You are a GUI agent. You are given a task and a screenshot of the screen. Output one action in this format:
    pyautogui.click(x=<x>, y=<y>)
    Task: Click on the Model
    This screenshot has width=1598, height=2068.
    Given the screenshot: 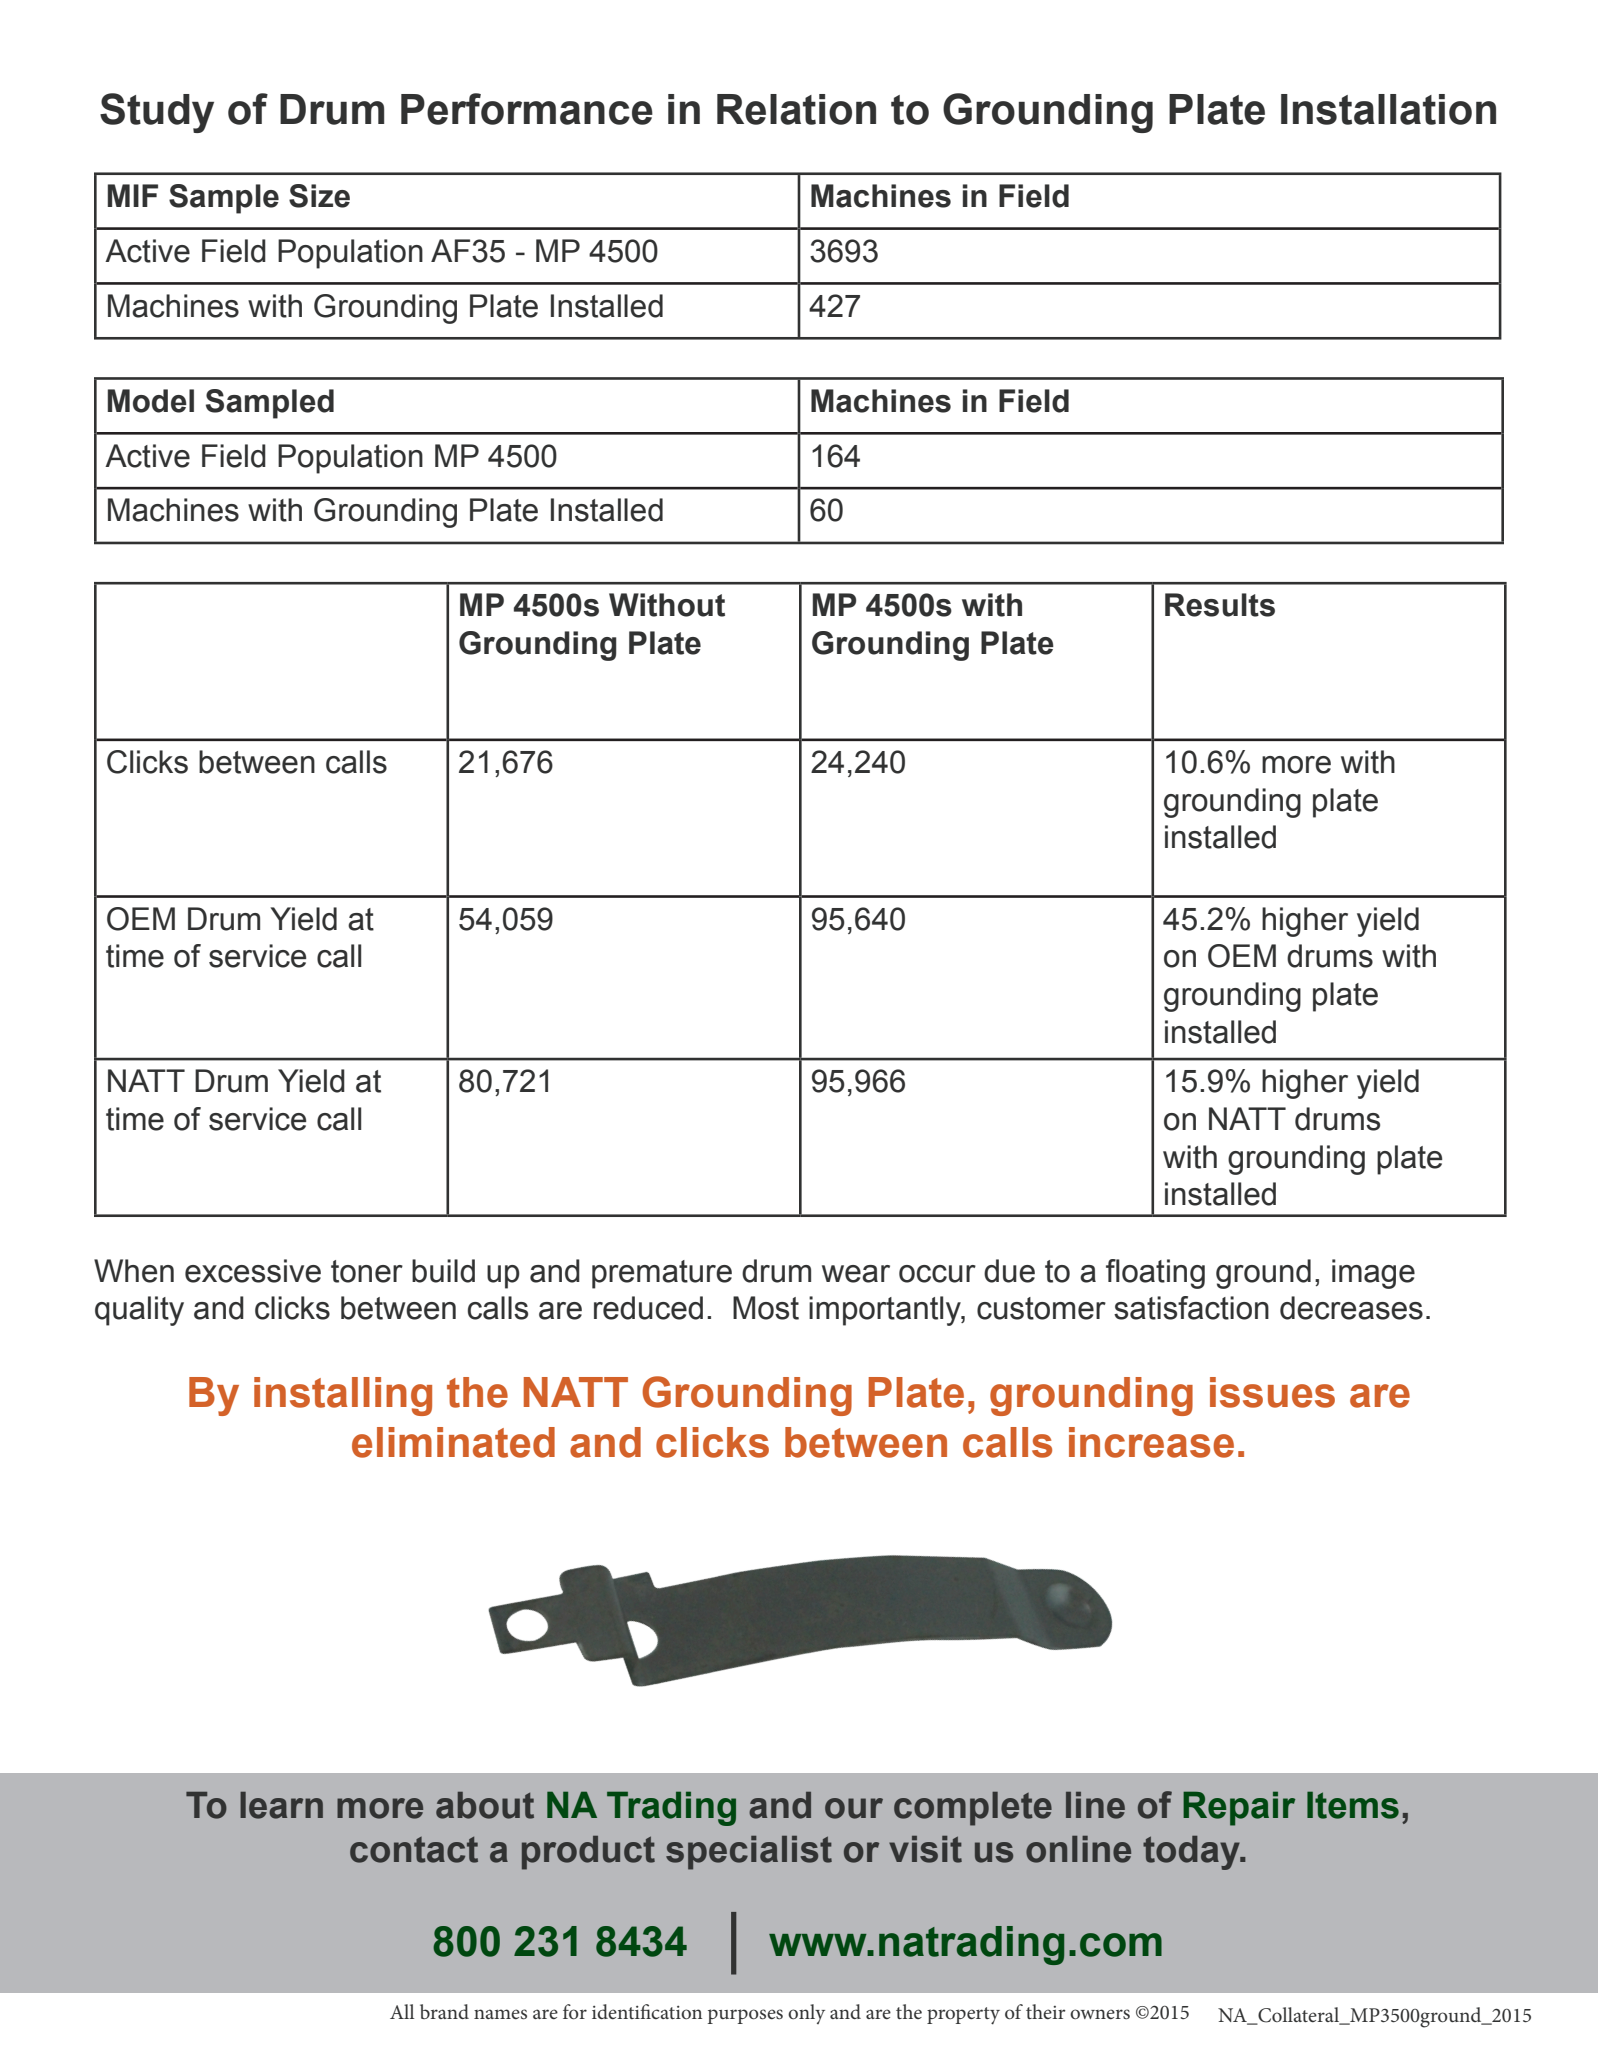 What is the action you would take?
    pyautogui.click(x=151, y=401)
